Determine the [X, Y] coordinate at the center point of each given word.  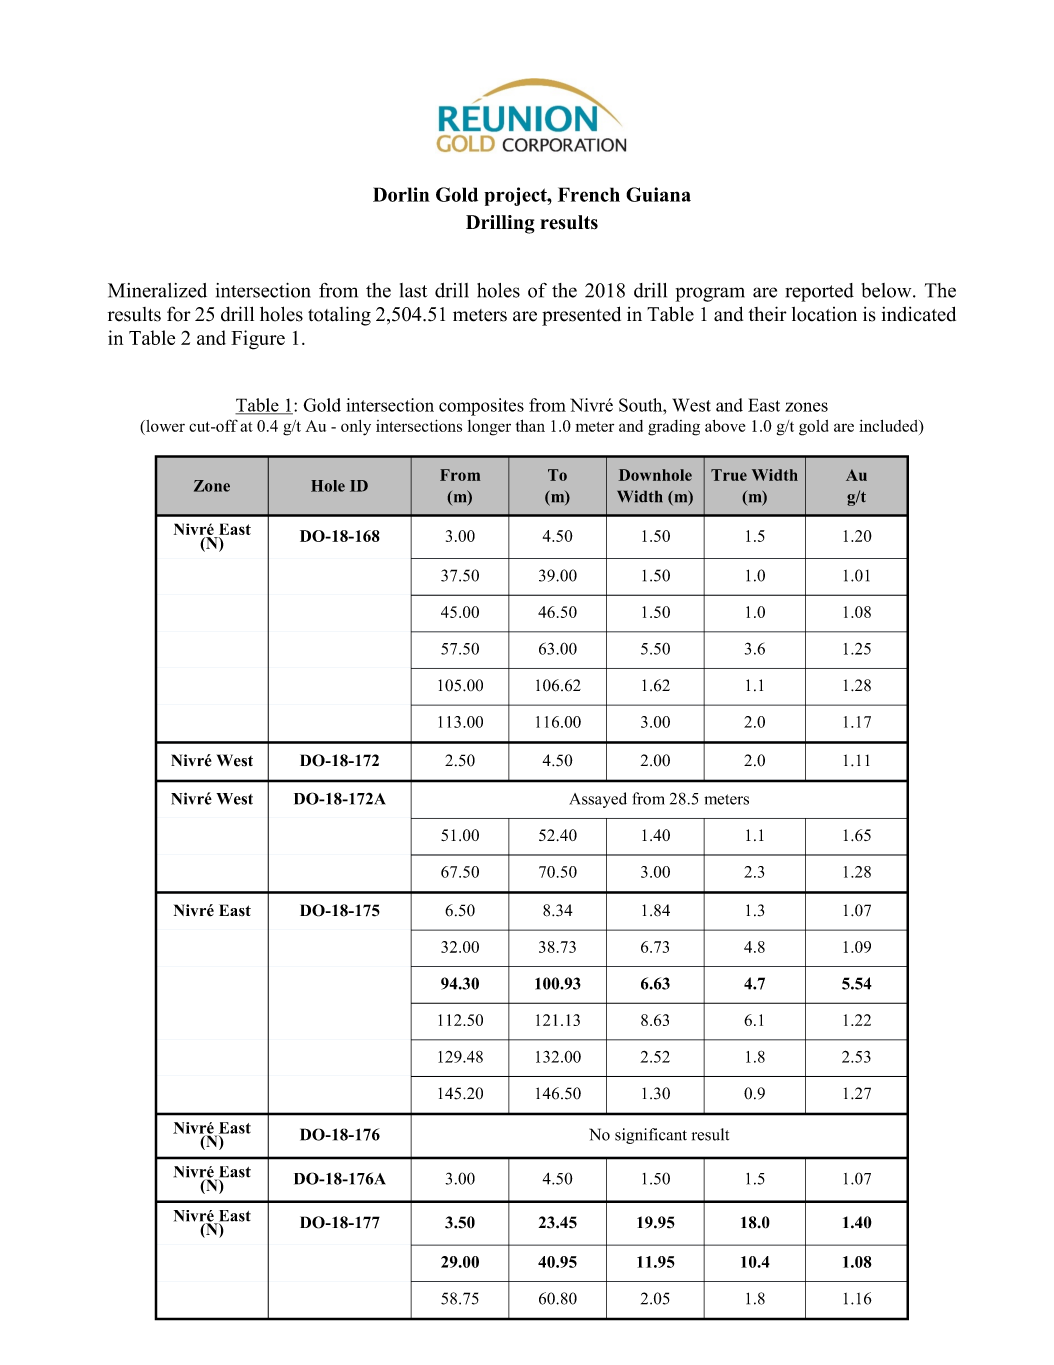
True [729, 475]
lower [164, 426]
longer [489, 428]
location [824, 314]
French [589, 194]
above [725, 426]
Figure [258, 340]
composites [481, 407]
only [356, 428]
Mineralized [157, 290]
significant [651, 1136]
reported [819, 292]
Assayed [598, 800]
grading [674, 428]
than [530, 425]
